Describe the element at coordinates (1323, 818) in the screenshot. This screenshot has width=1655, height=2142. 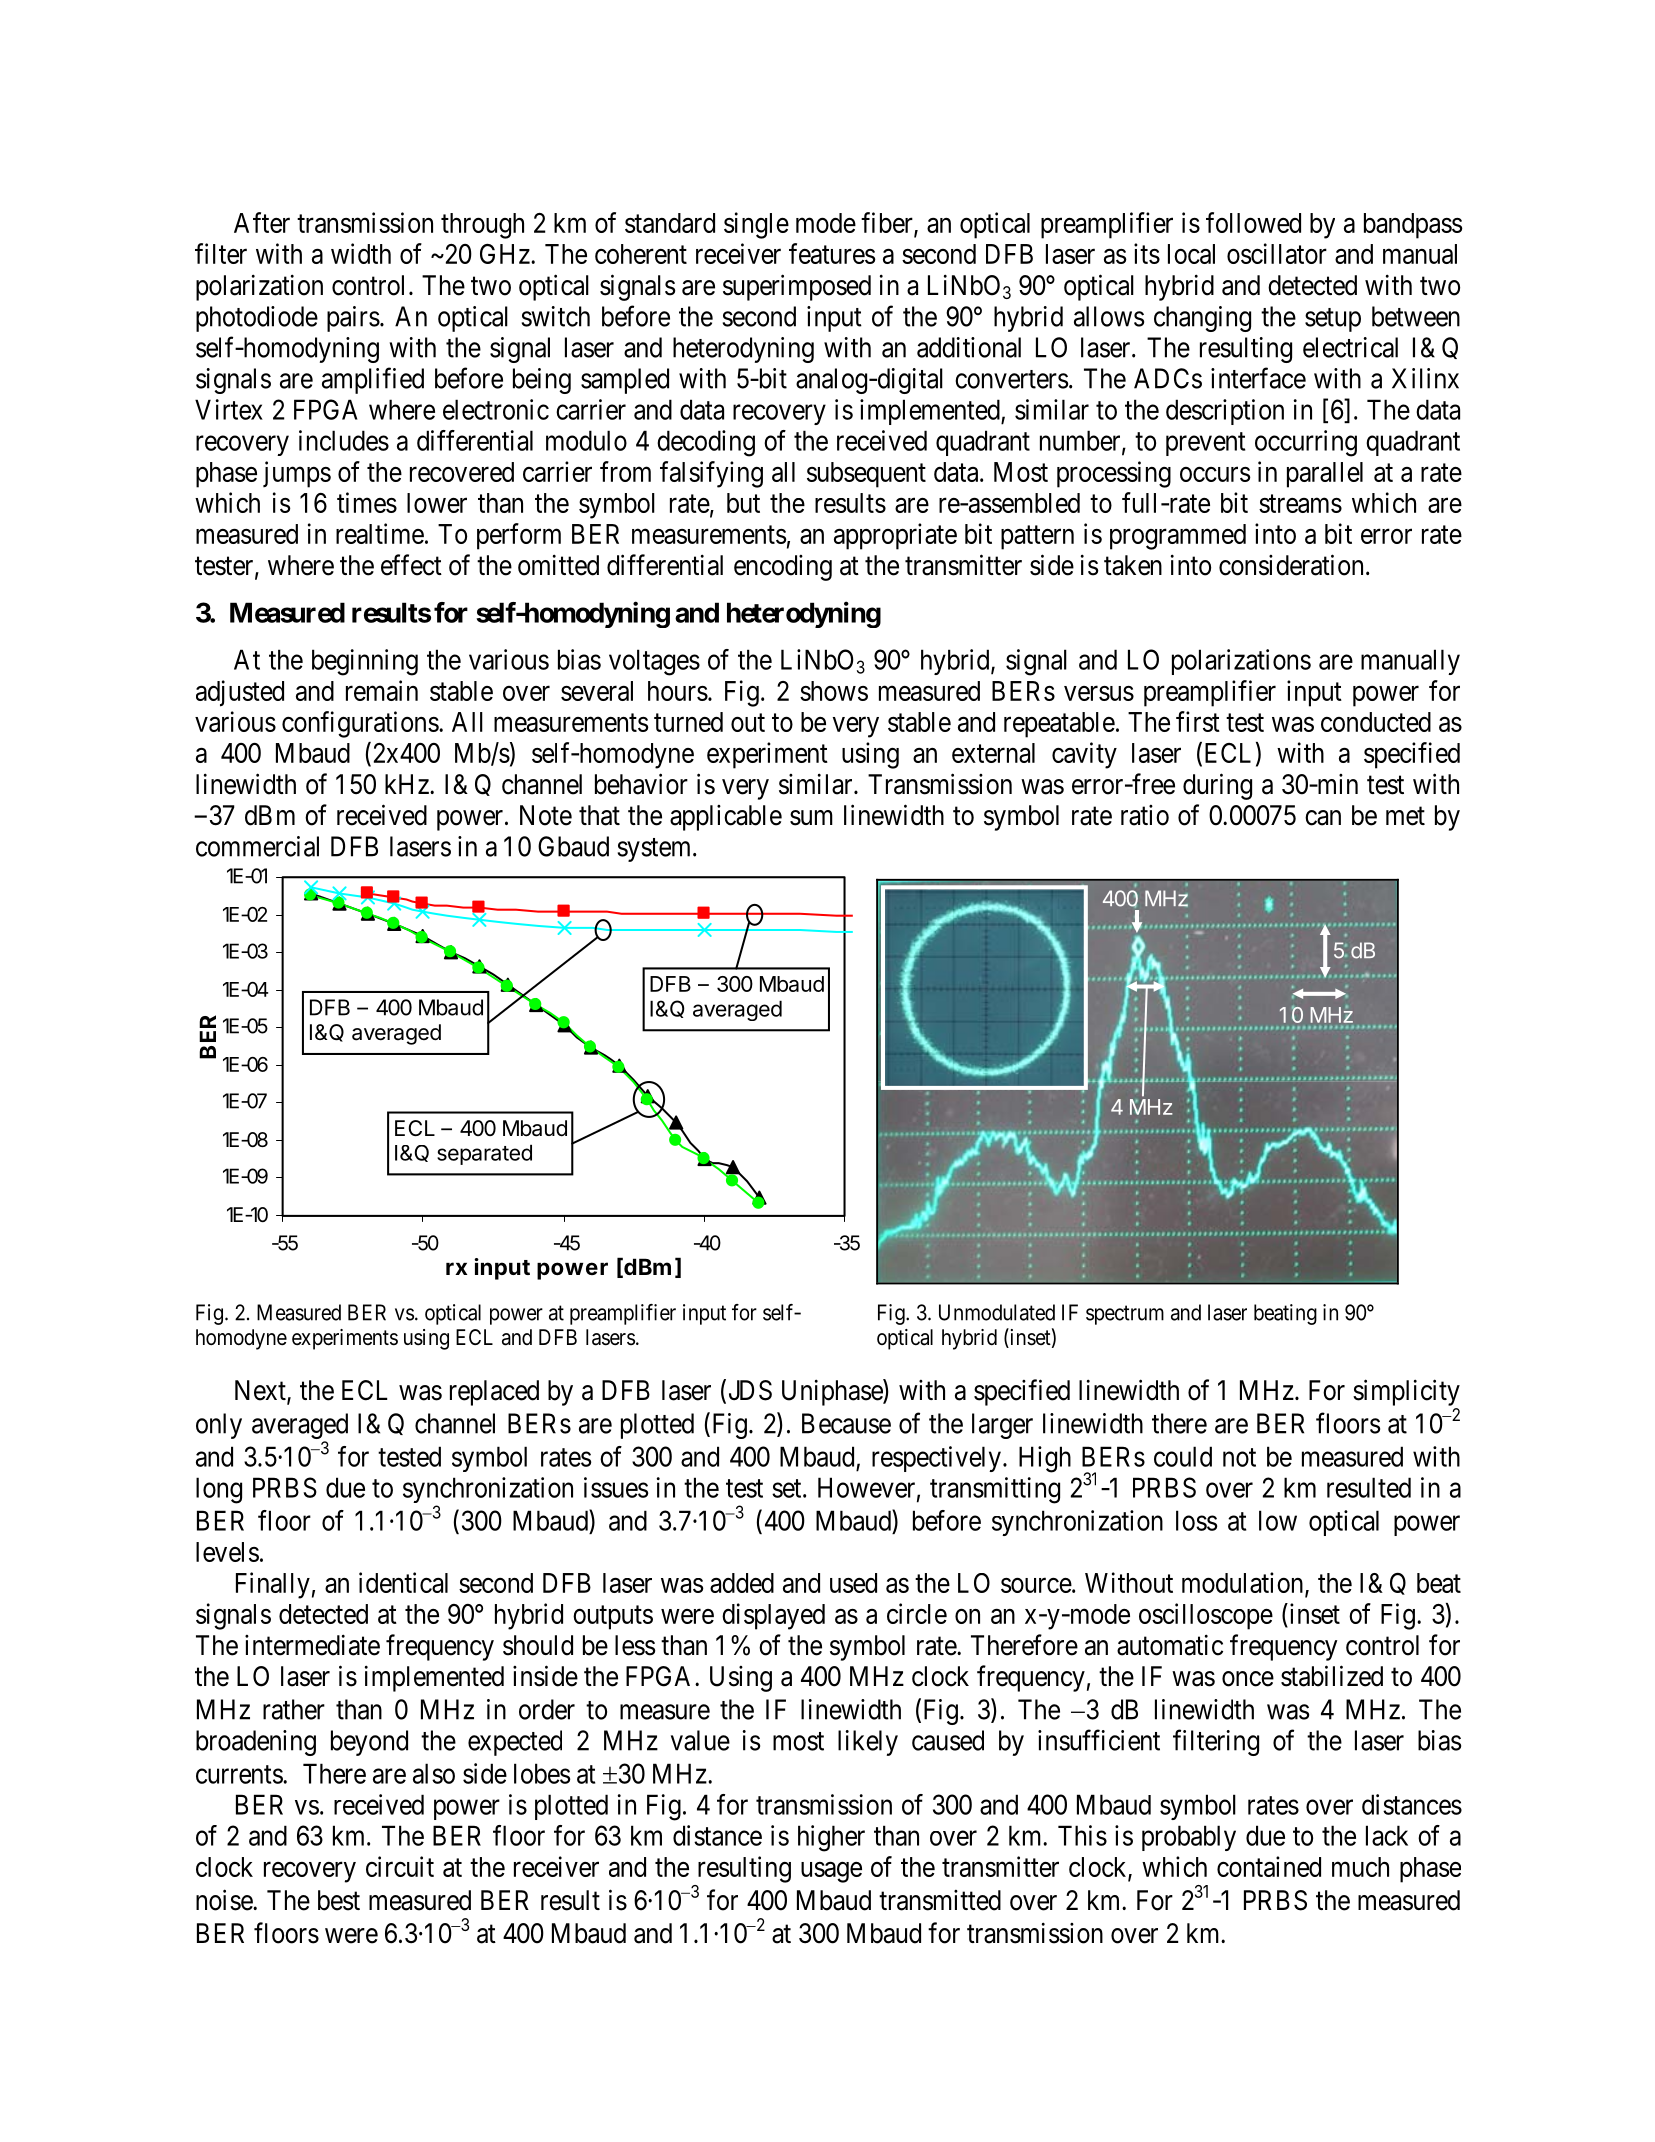
I see `can` at that location.
